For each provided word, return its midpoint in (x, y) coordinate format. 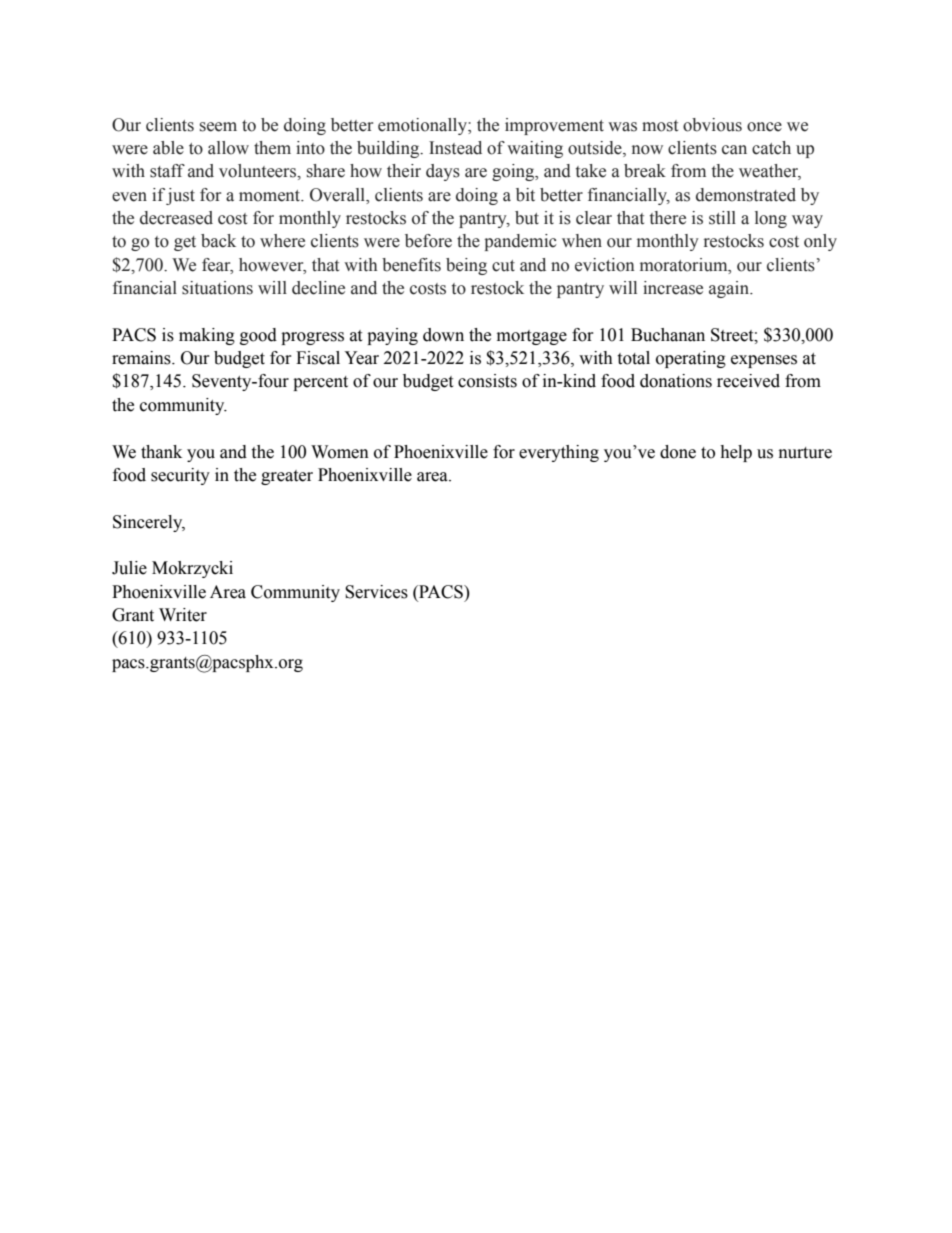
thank (161, 452)
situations (217, 288)
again (730, 289)
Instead (455, 148)
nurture (805, 453)
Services (376, 592)
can (734, 150)
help (736, 453)
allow (228, 148)
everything (559, 453)
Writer (183, 615)
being (466, 266)
